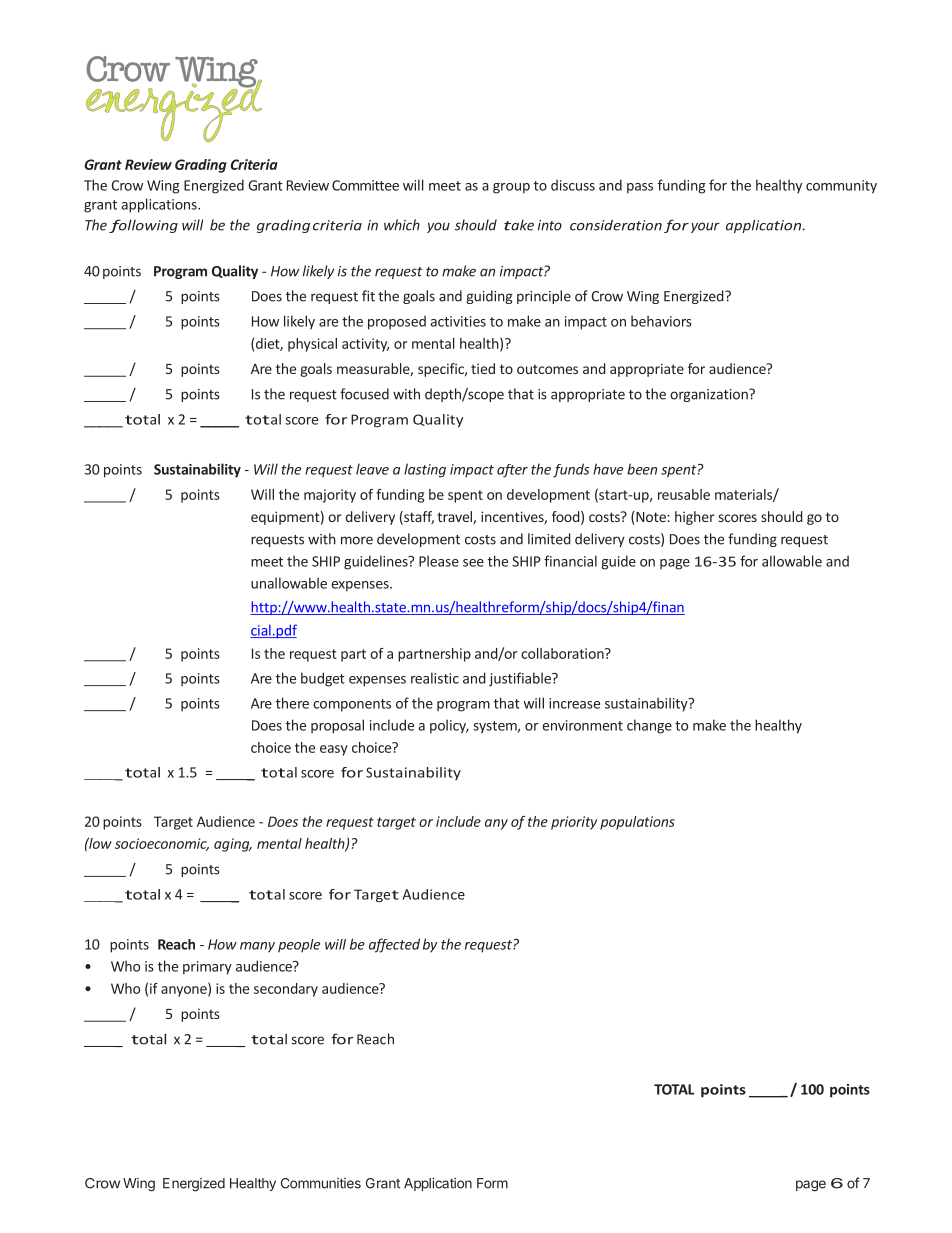 Image resolution: width=952 pixels, height=1233 pixels. I want to click on majority, so click(330, 496).
